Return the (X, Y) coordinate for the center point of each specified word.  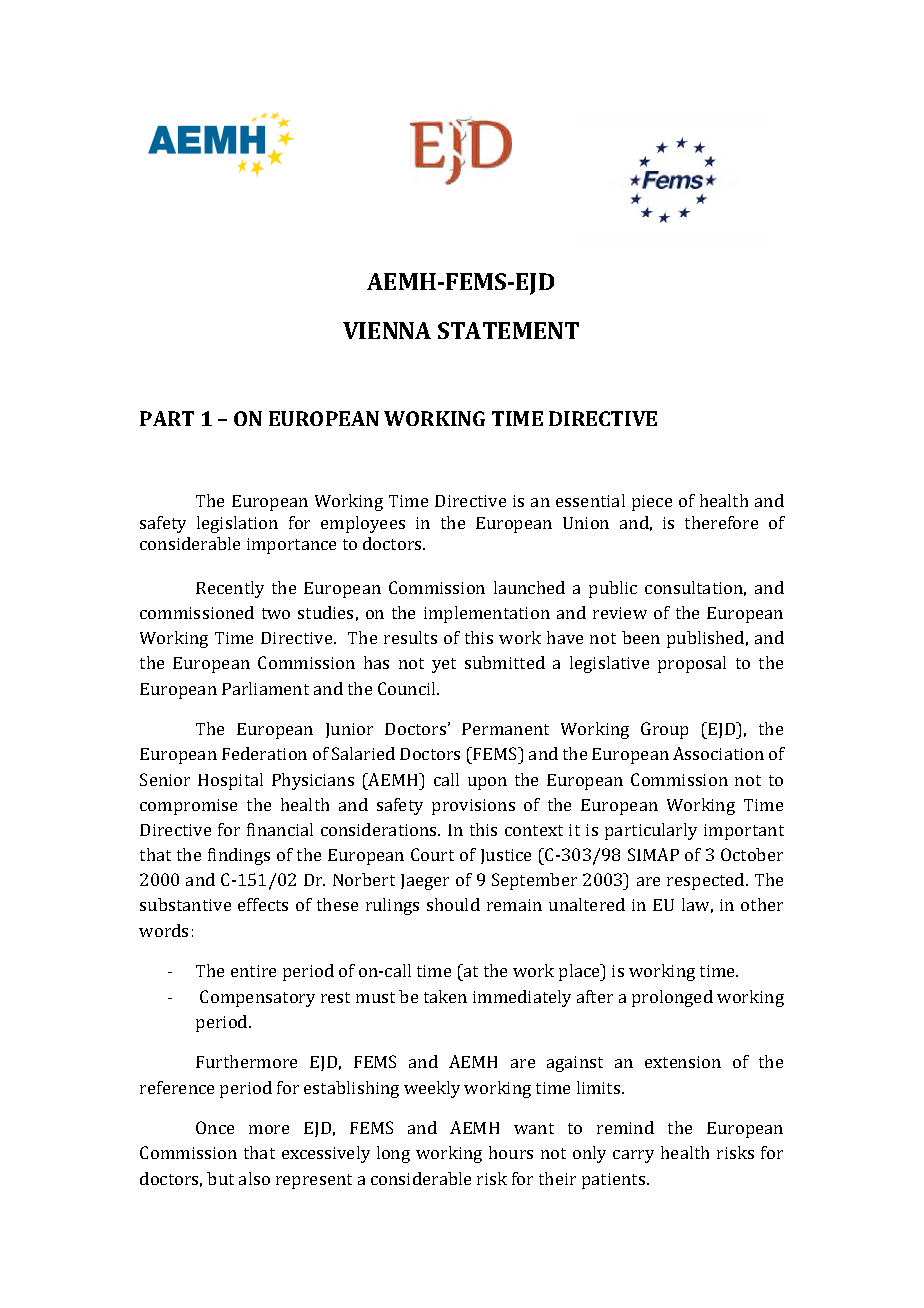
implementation (487, 614)
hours (511, 1152)
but (220, 1178)
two (276, 613)
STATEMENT (508, 330)
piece (652, 503)
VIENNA (387, 330)
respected (707, 881)
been (641, 637)
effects (263, 904)
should (453, 904)
